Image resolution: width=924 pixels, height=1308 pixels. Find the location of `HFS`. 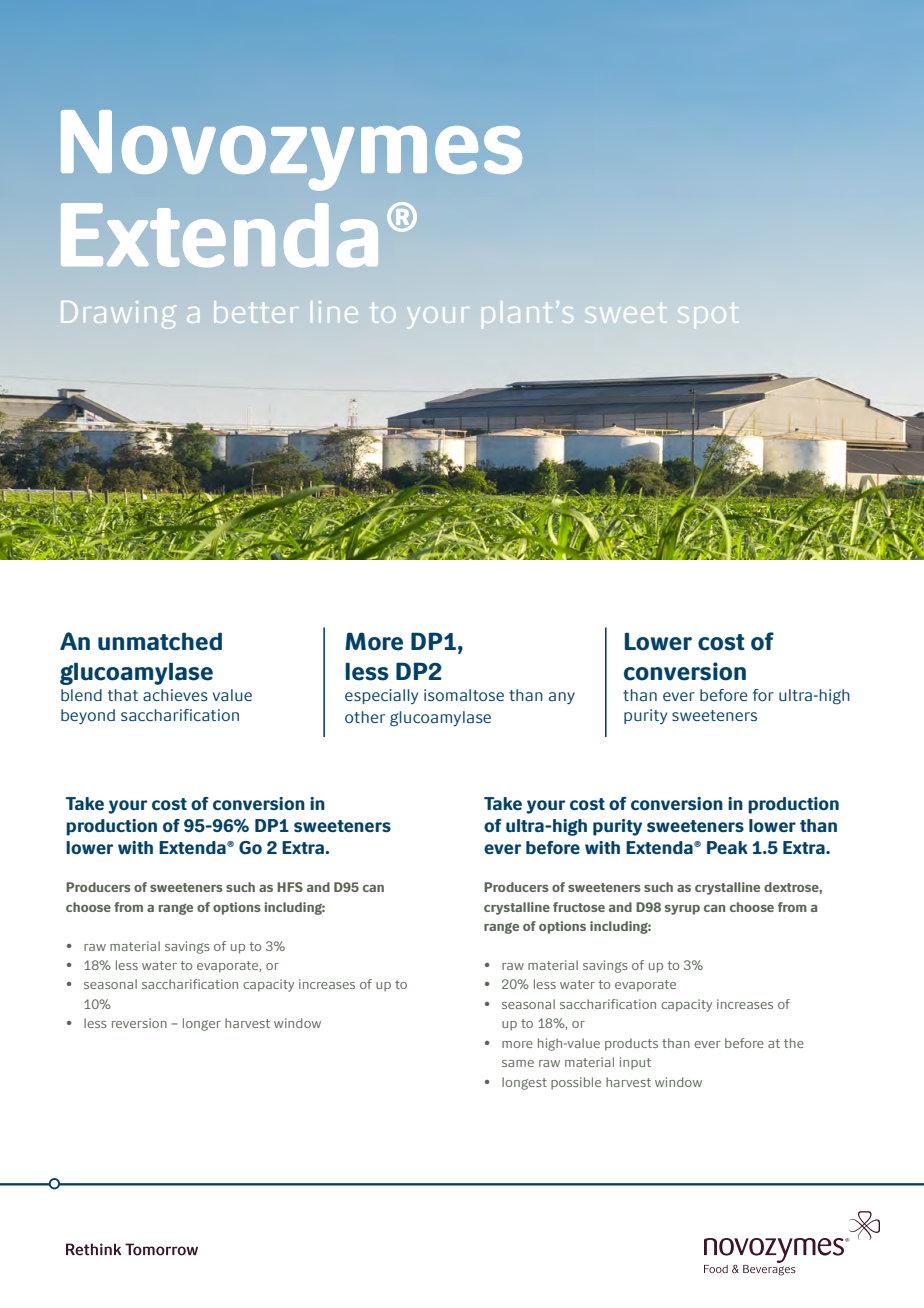

HFS is located at coordinates (290, 887).
